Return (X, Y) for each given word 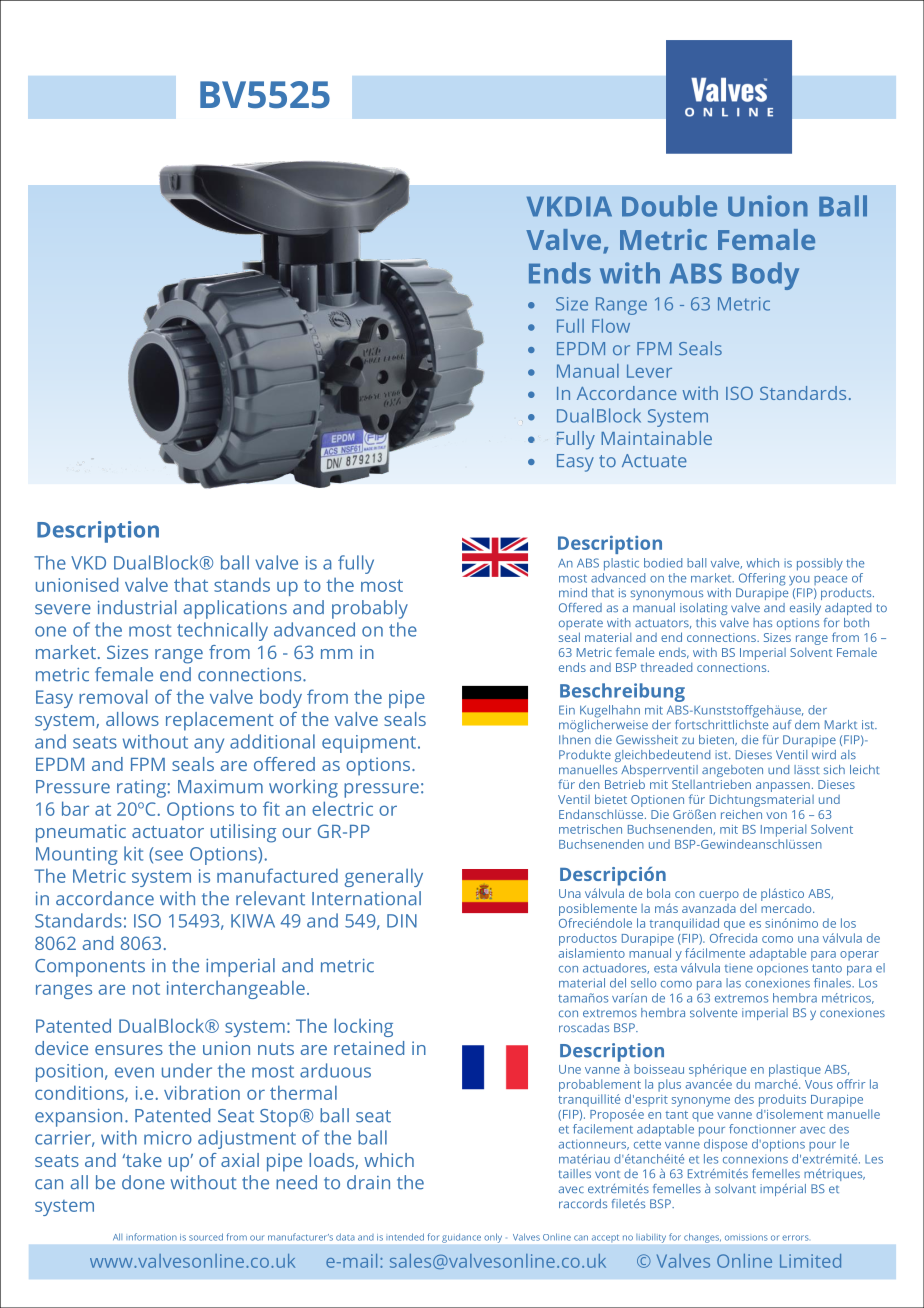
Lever (649, 371)
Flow (611, 326)
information (151, 1237)
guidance (461, 1238)
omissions (746, 1237)
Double (669, 206)
